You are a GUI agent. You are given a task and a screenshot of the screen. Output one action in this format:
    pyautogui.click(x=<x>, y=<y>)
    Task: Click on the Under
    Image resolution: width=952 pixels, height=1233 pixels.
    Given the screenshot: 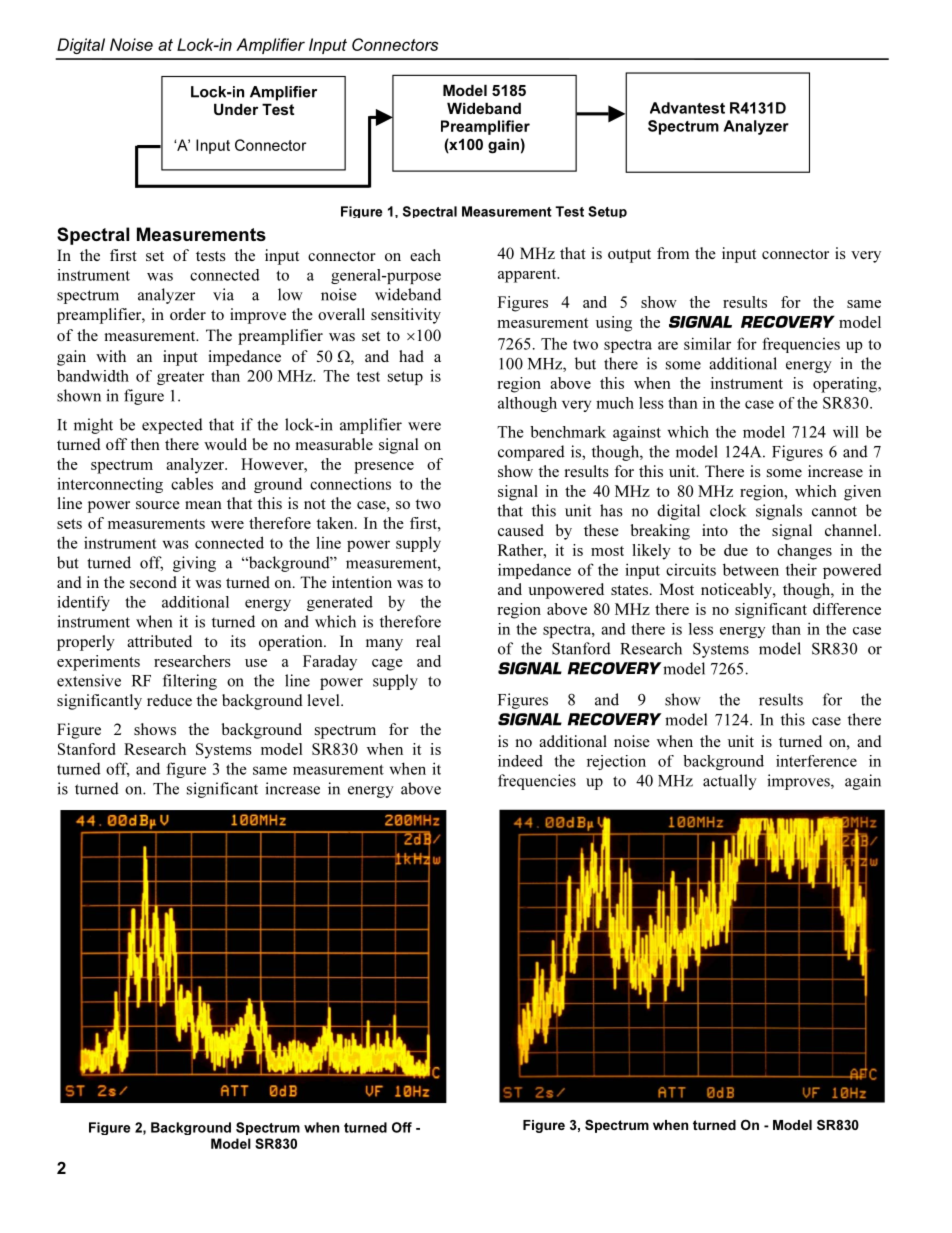 What is the action you would take?
    pyautogui.click(x=236, y=109)
